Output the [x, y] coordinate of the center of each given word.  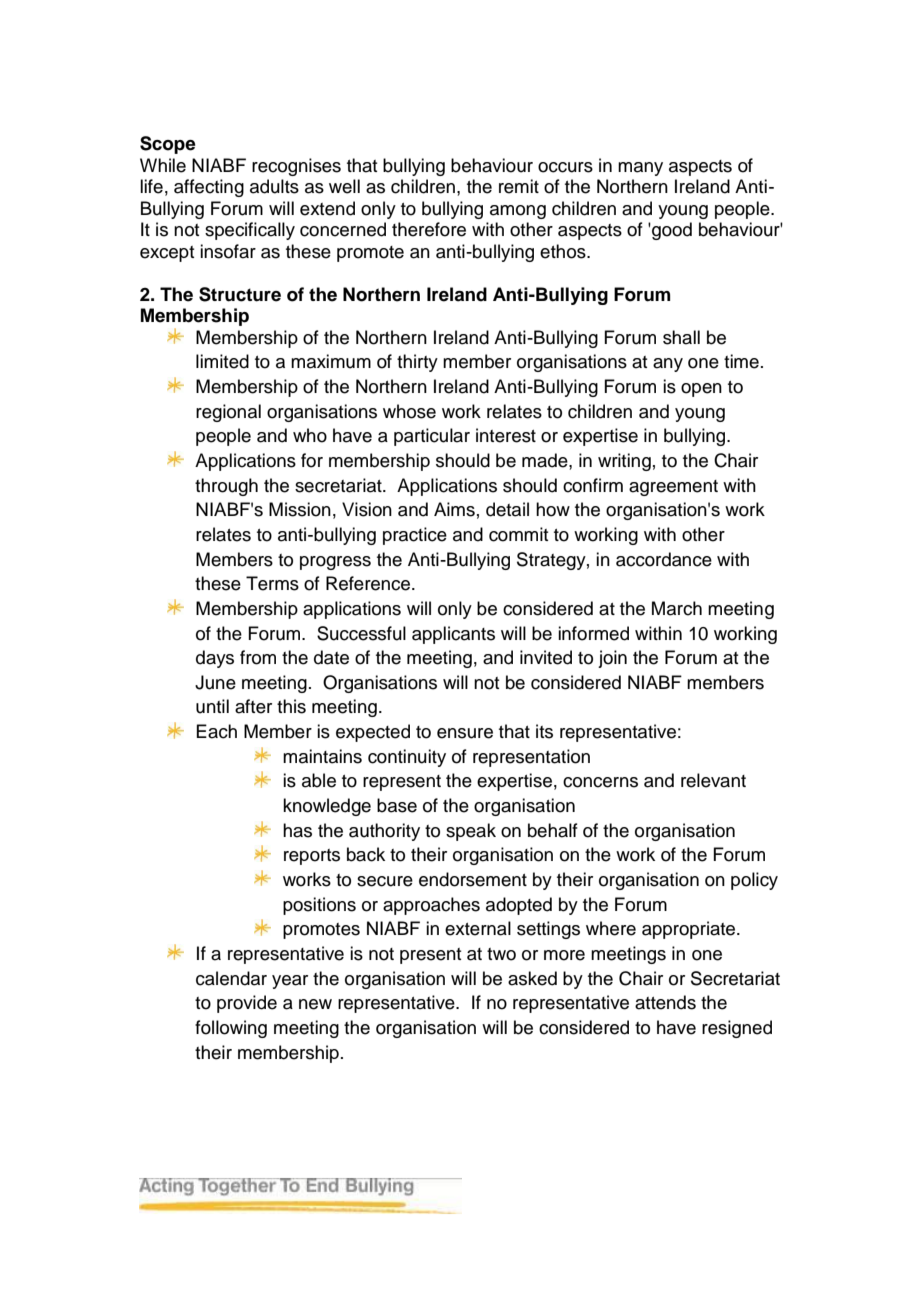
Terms [272, 583]
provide [247, 1004]
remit [519, 186]
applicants [453, 635]
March [677, 608]
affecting [209, 188]
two [501, 954]
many [640, 169]
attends [665, 1002]
